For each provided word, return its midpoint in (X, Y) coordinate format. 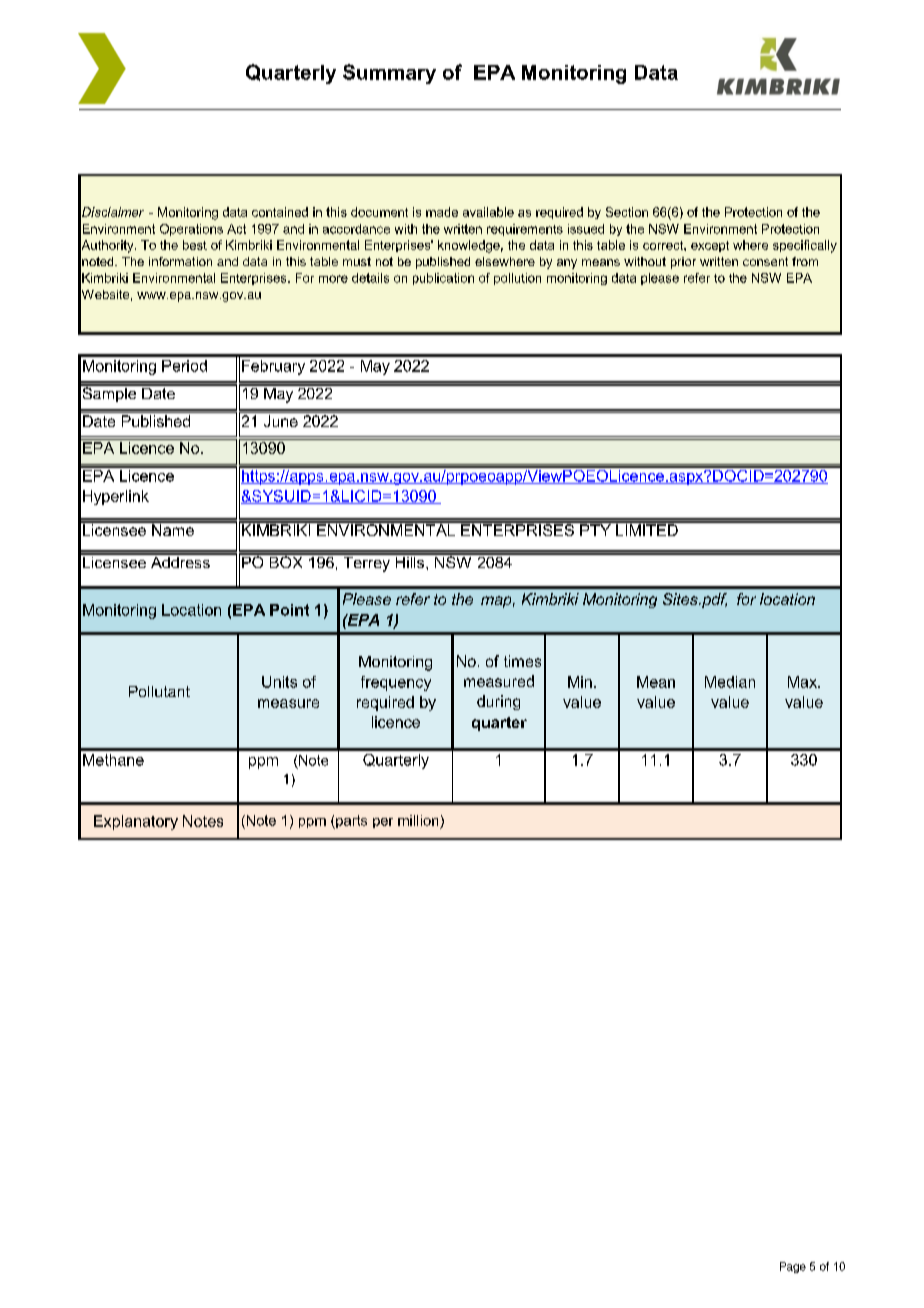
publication (443, 279)
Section (627, 212)
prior (683, 263)
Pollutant (159, 691)
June (281, 421)
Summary (389, 74)
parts (350, 822)
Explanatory (136, 822)
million (418, 820)
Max (803, 682)
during (498, 702)
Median (730, 682)
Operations (191, 230)
